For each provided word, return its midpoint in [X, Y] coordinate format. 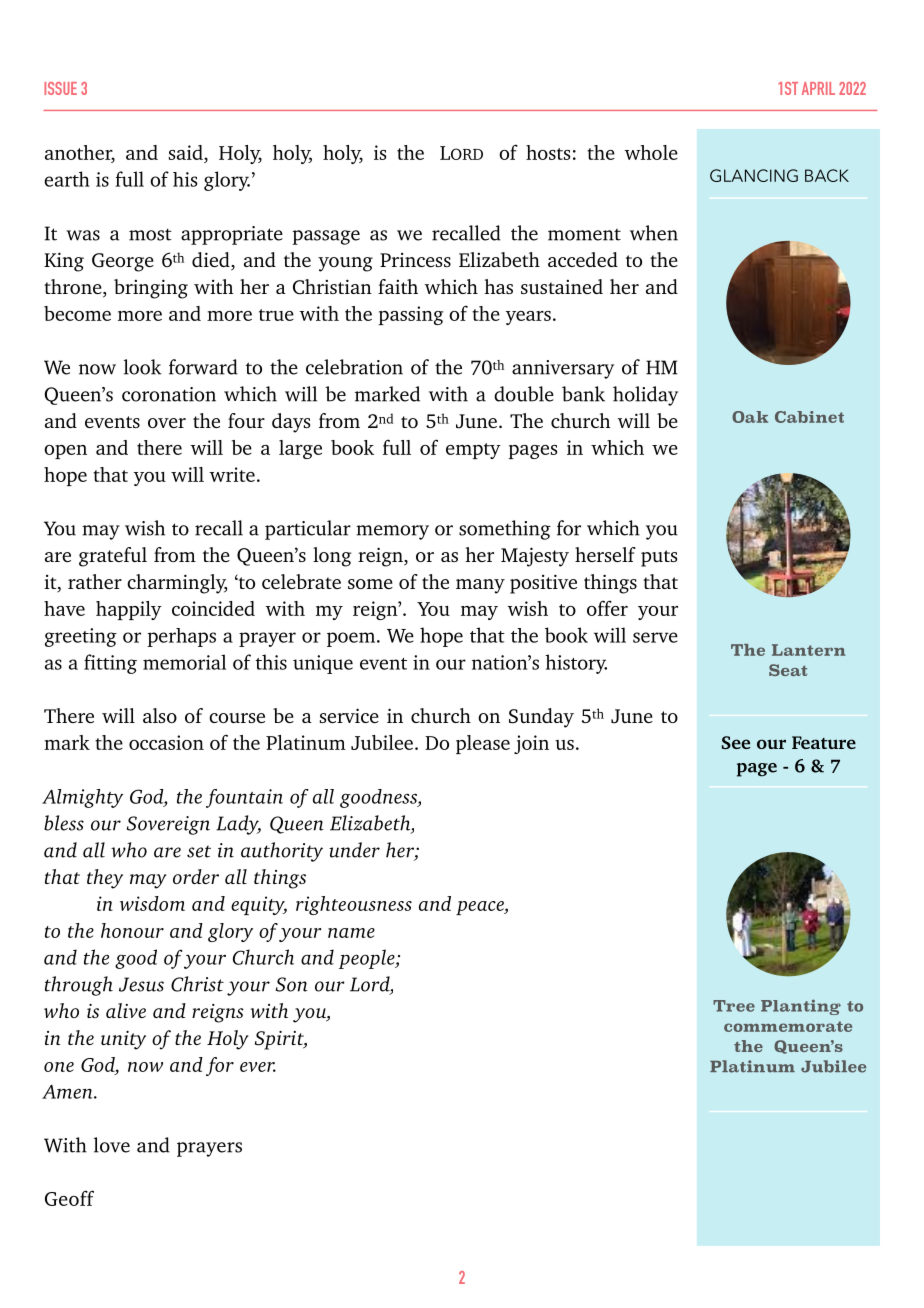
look [143, 367]
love [112, 1145]
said [187, 152]
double [524, 394]
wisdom [152, 903]
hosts [548, 152]
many [480, 586]
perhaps [181, 637]
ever [258, 1067]
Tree [734, 1006]
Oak [750, 417]
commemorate [788, 1026]
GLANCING [754, 175]
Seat [788, 670]
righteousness [354, 905]
